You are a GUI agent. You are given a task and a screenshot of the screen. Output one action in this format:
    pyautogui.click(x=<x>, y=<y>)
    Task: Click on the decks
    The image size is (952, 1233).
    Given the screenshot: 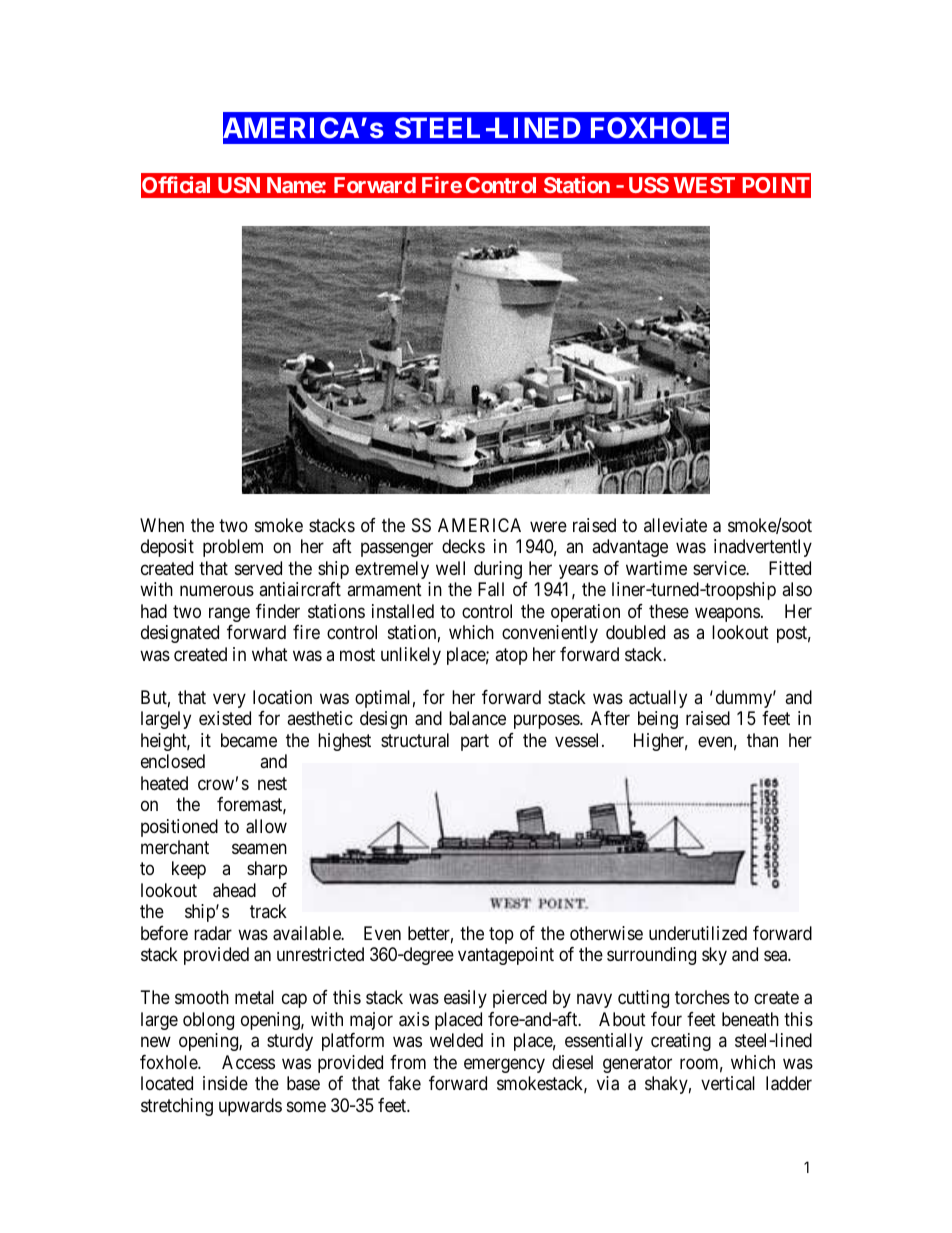 What is the action you would take?
    pyautogui.click(x=463, y=546)
